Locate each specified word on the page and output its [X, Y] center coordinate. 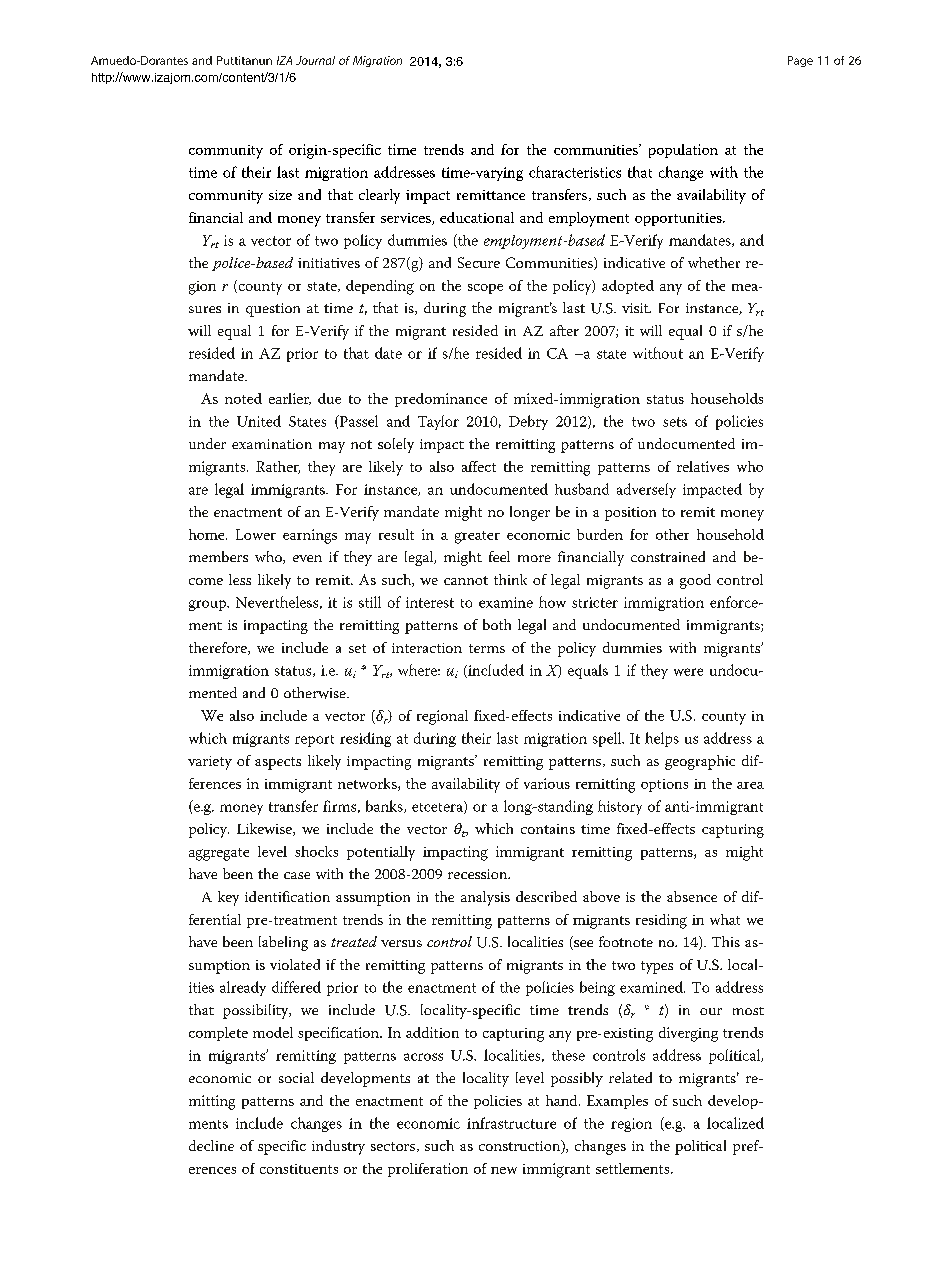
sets [675, 422]
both [497, 624]
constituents [299, 1169]
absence [692, 896]
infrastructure [511, 1123]
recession [479, 874]
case [297, 875]
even [307, 558]
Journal [315, 60]
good [695, 581]
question [273, 310]
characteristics [575, 172]
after [564, 330]
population [683, 151]
